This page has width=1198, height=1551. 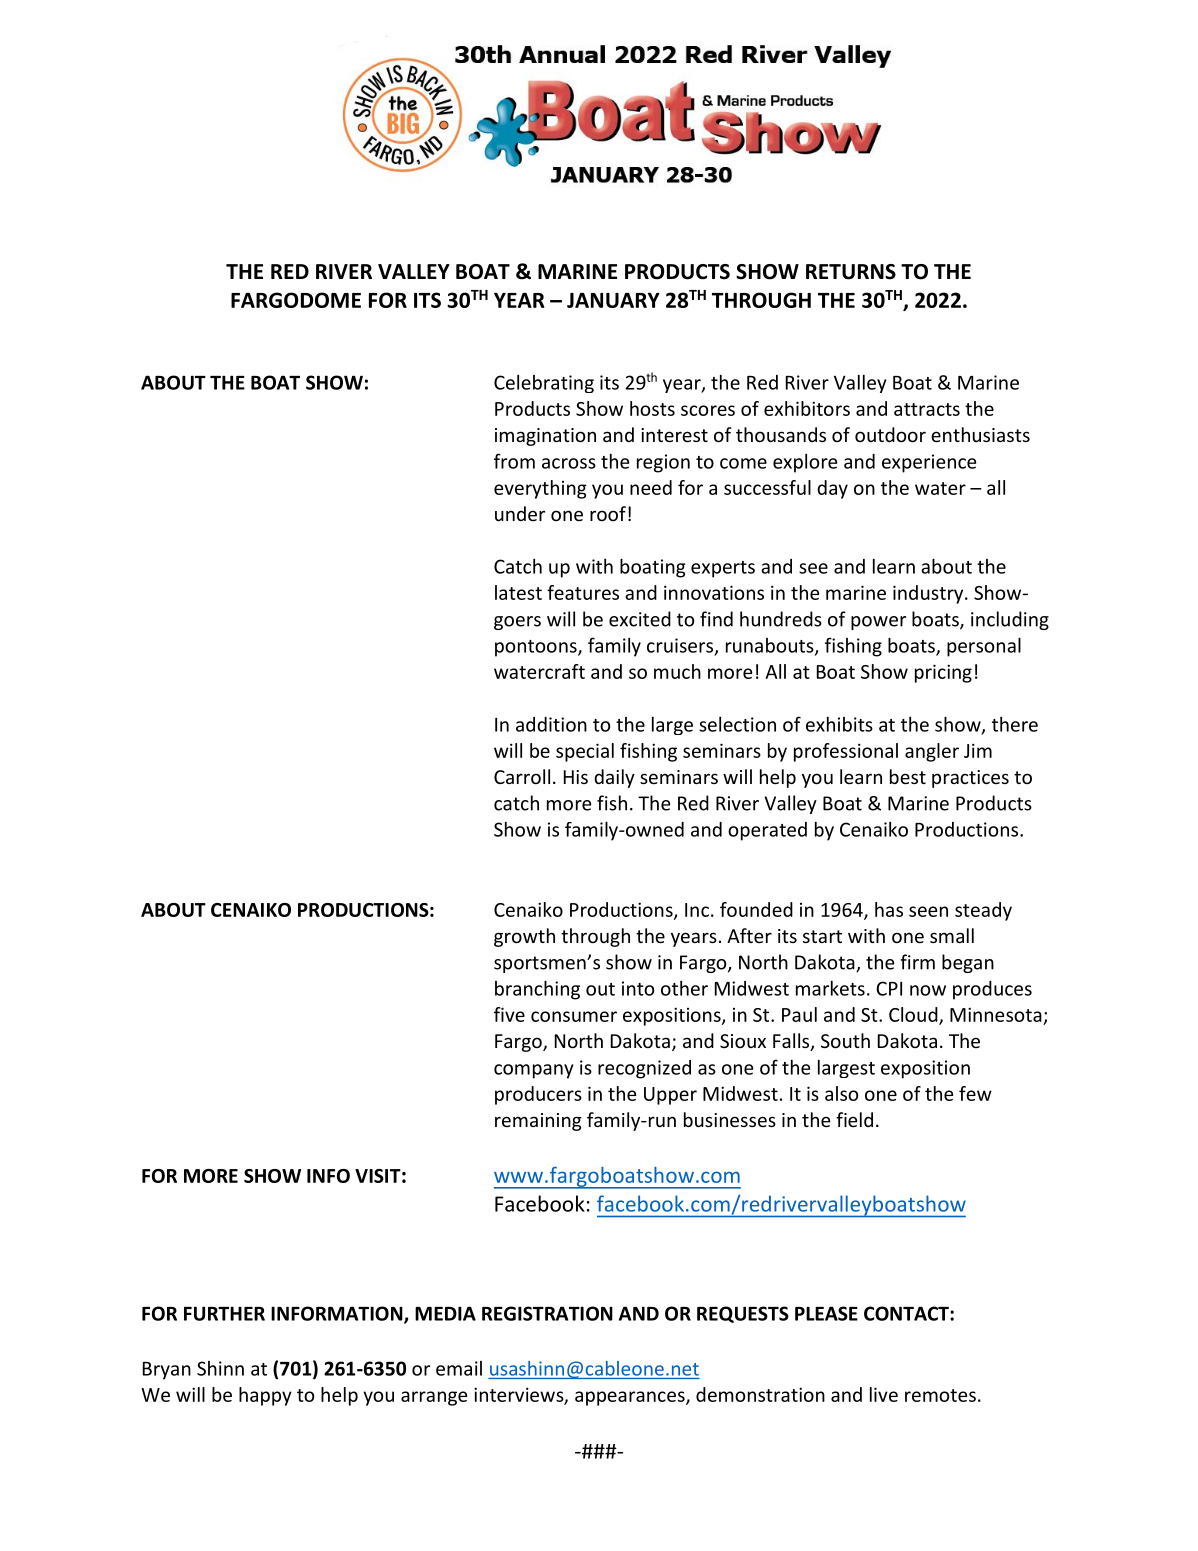 What do you see at coordinates (613, 300) in the page?
I see `JANUARY` at bounding box center [613, 300].
